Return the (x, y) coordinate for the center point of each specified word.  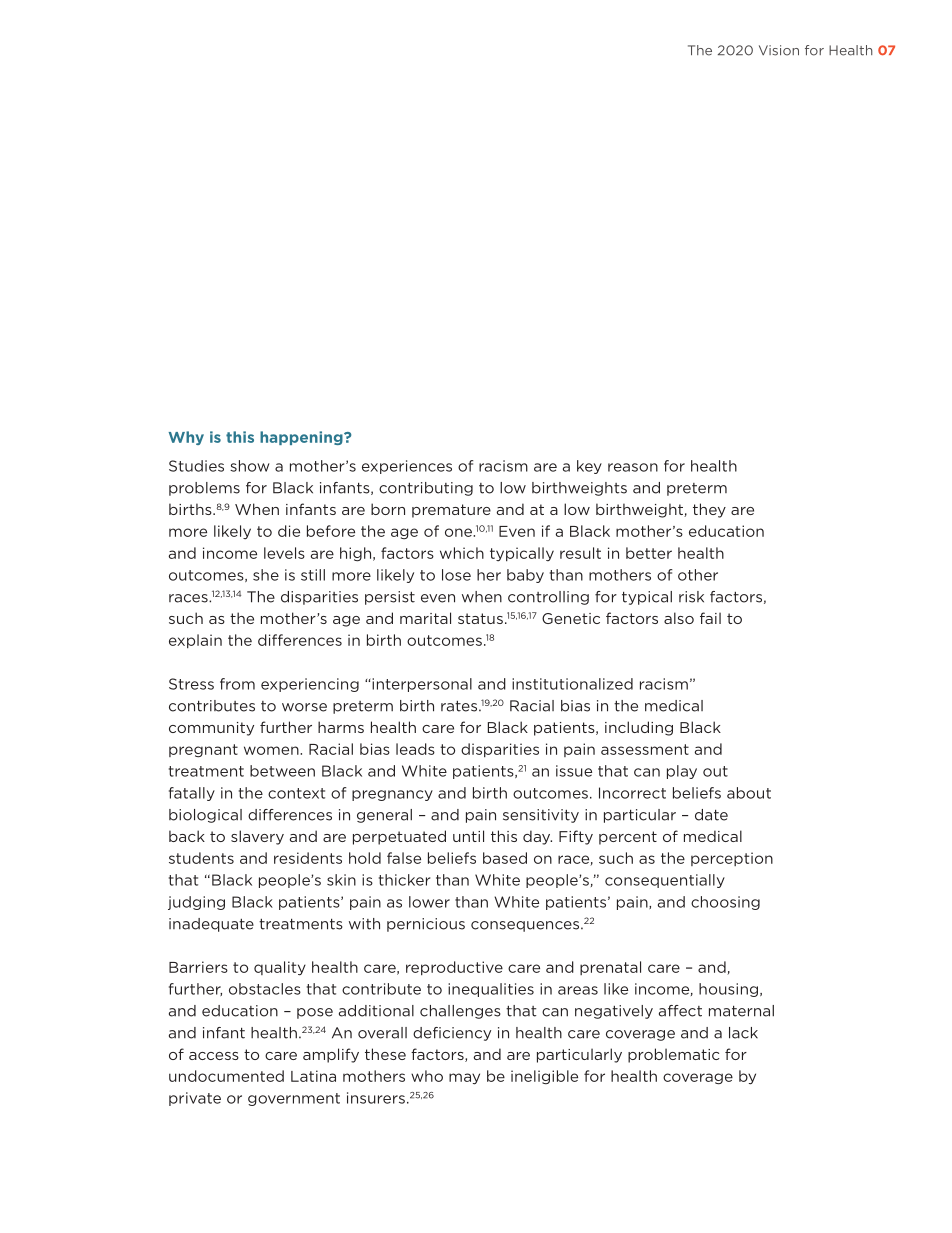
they (709, 510)
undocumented (226, 1076)
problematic (673, 1055)
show (250, 466)
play (682, 772)
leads (415, 749)
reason (633, 467)
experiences (407, 467)
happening (302, 438)
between (282, 771)
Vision (779, 50)
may (464, 1079)
